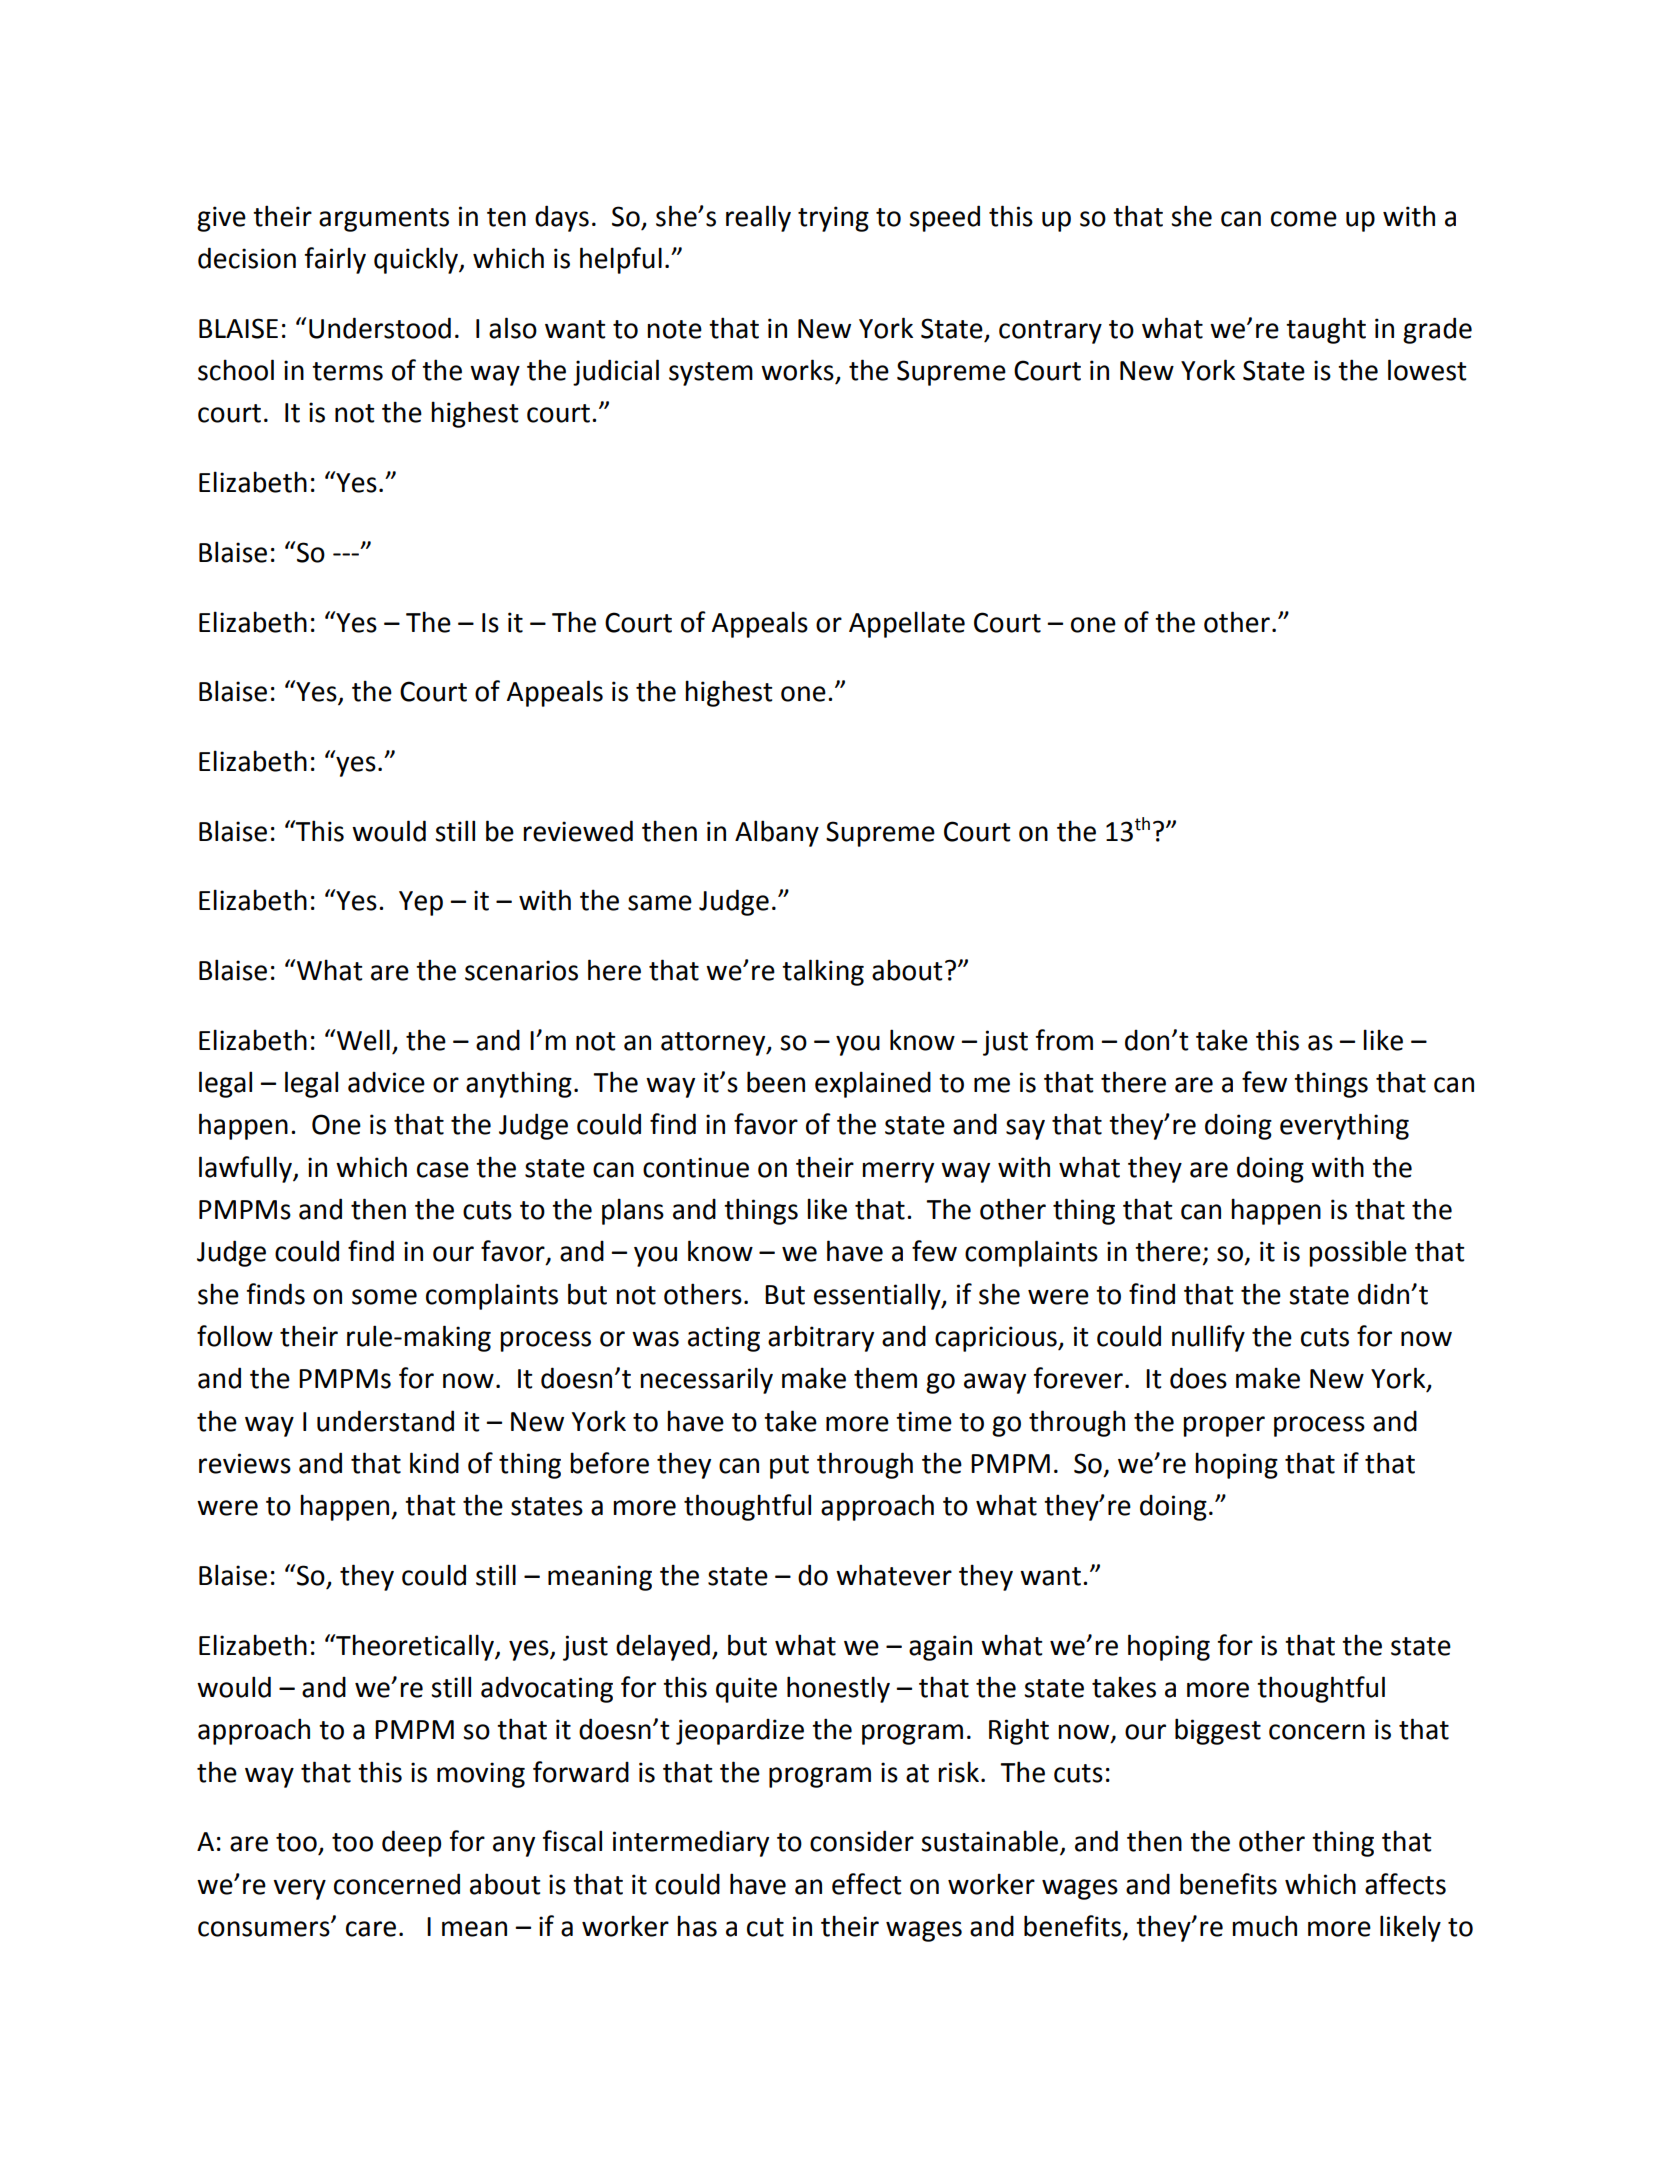 This screenshot has height=2170, width=1676. What do you see at coordinates (386, 1082) in the screenshot?
I see `advice` at bounding box center [386, 1082].
